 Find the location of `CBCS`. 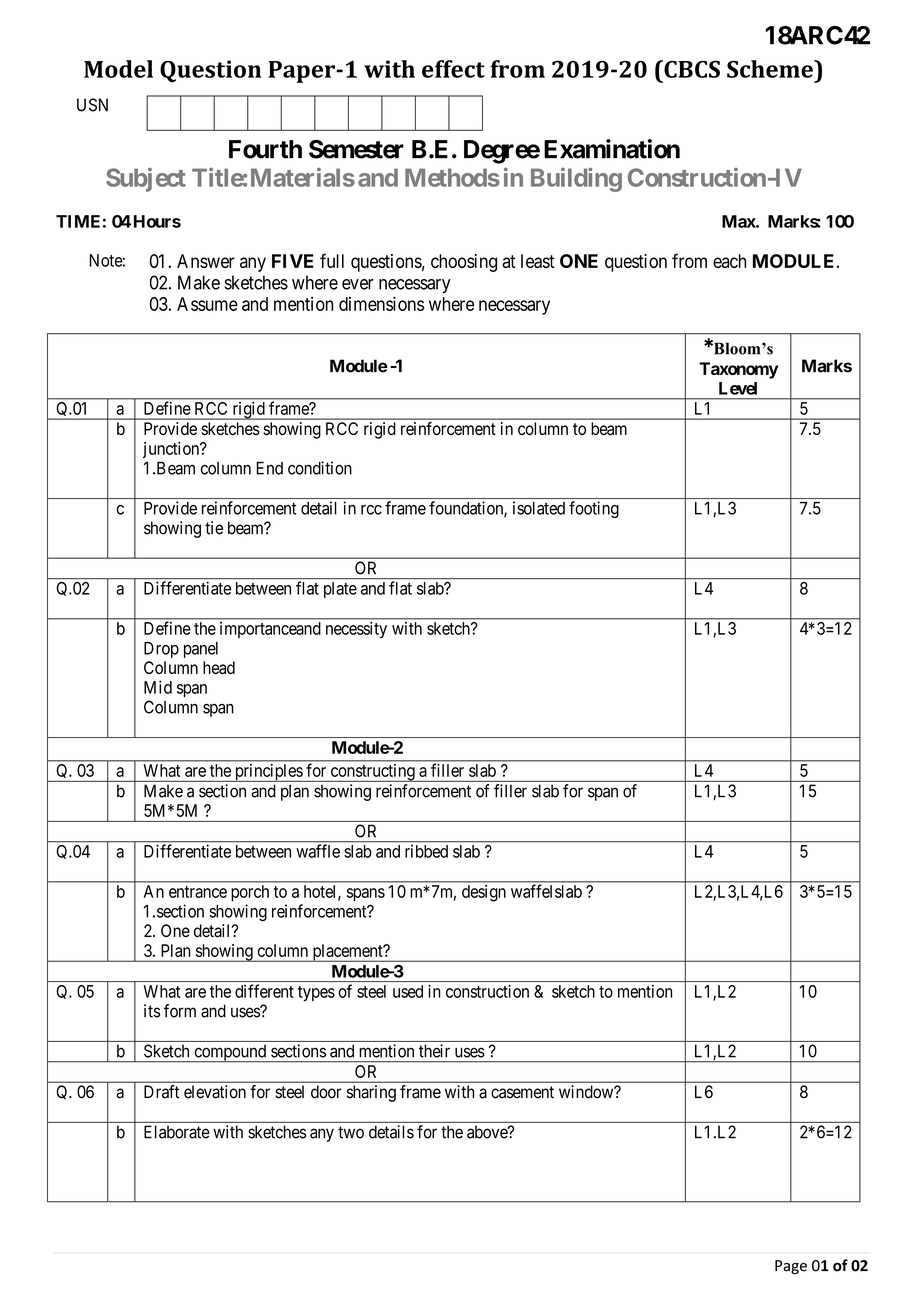

CBCS is located at coordinates (691, 69).
